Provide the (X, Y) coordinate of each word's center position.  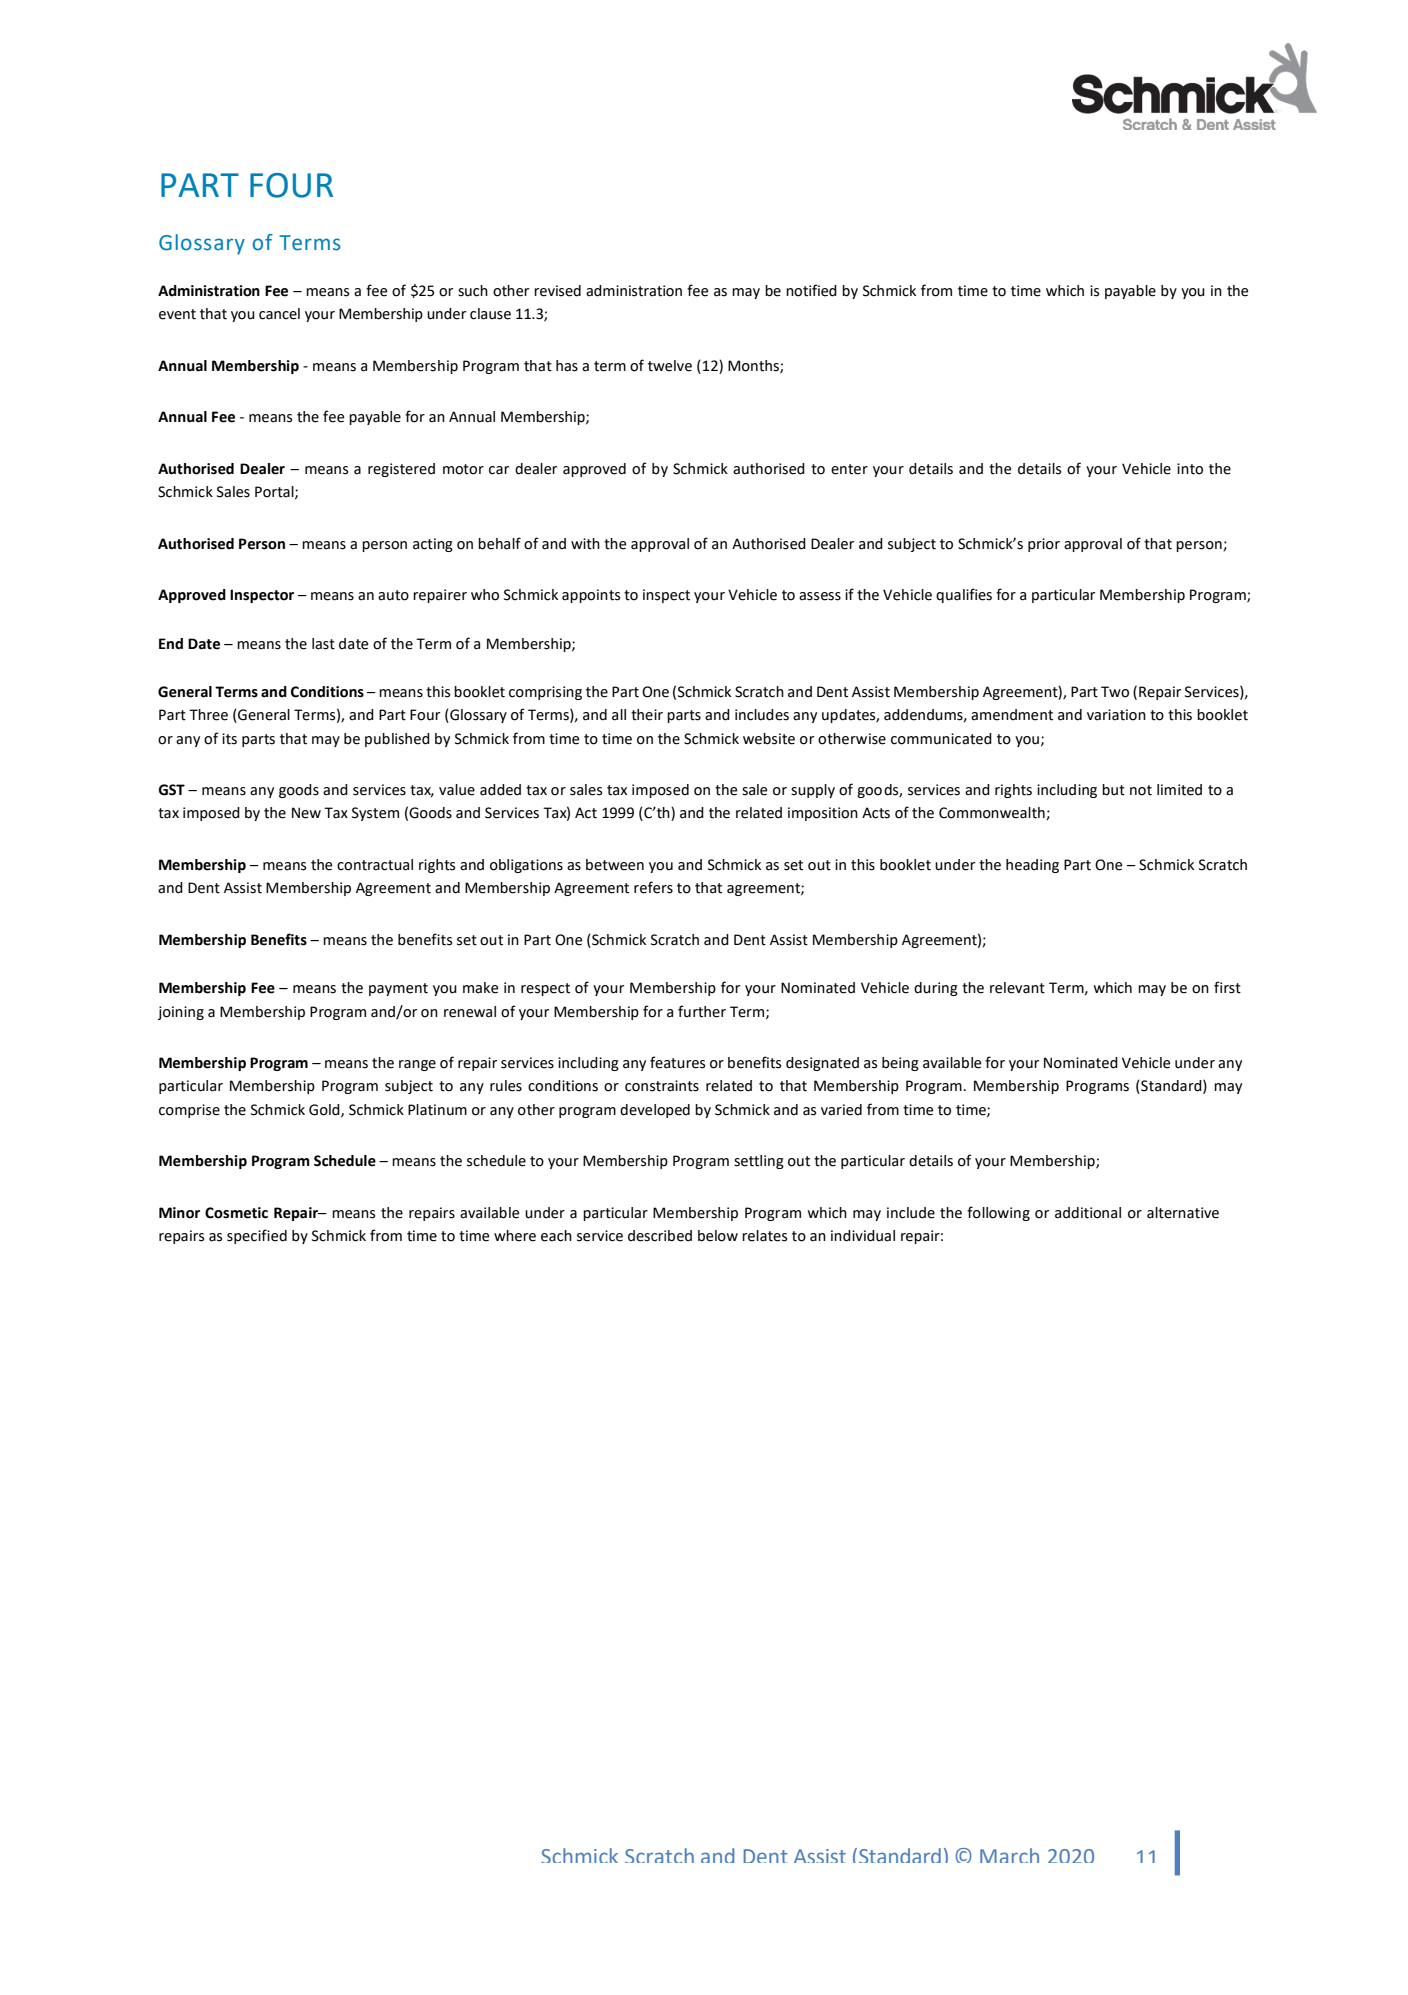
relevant (1017, 988)
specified (257, 1236)
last (323, 644)
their (647, 715)
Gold (325, 1110)
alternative (1183, 1213)
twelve (670, 366)
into (1190, 469)
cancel (279, 314)
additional (1088, 1213)
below (718, 1236)
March (1009, 1855)
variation (1116, 715)
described (660, 1236)
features (677, 1062)
